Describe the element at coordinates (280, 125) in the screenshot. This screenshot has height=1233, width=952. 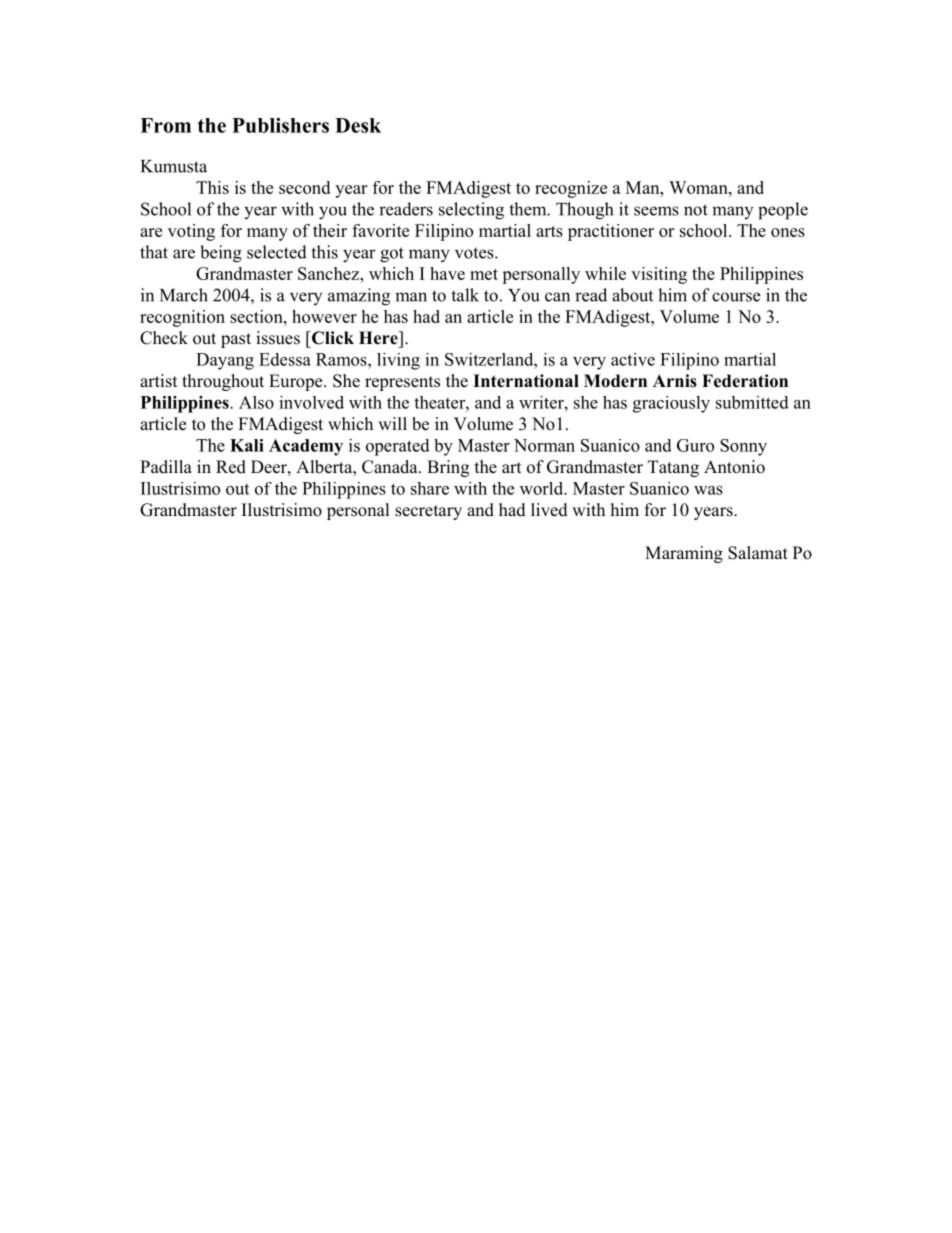
I see `Publishers` at that location.
